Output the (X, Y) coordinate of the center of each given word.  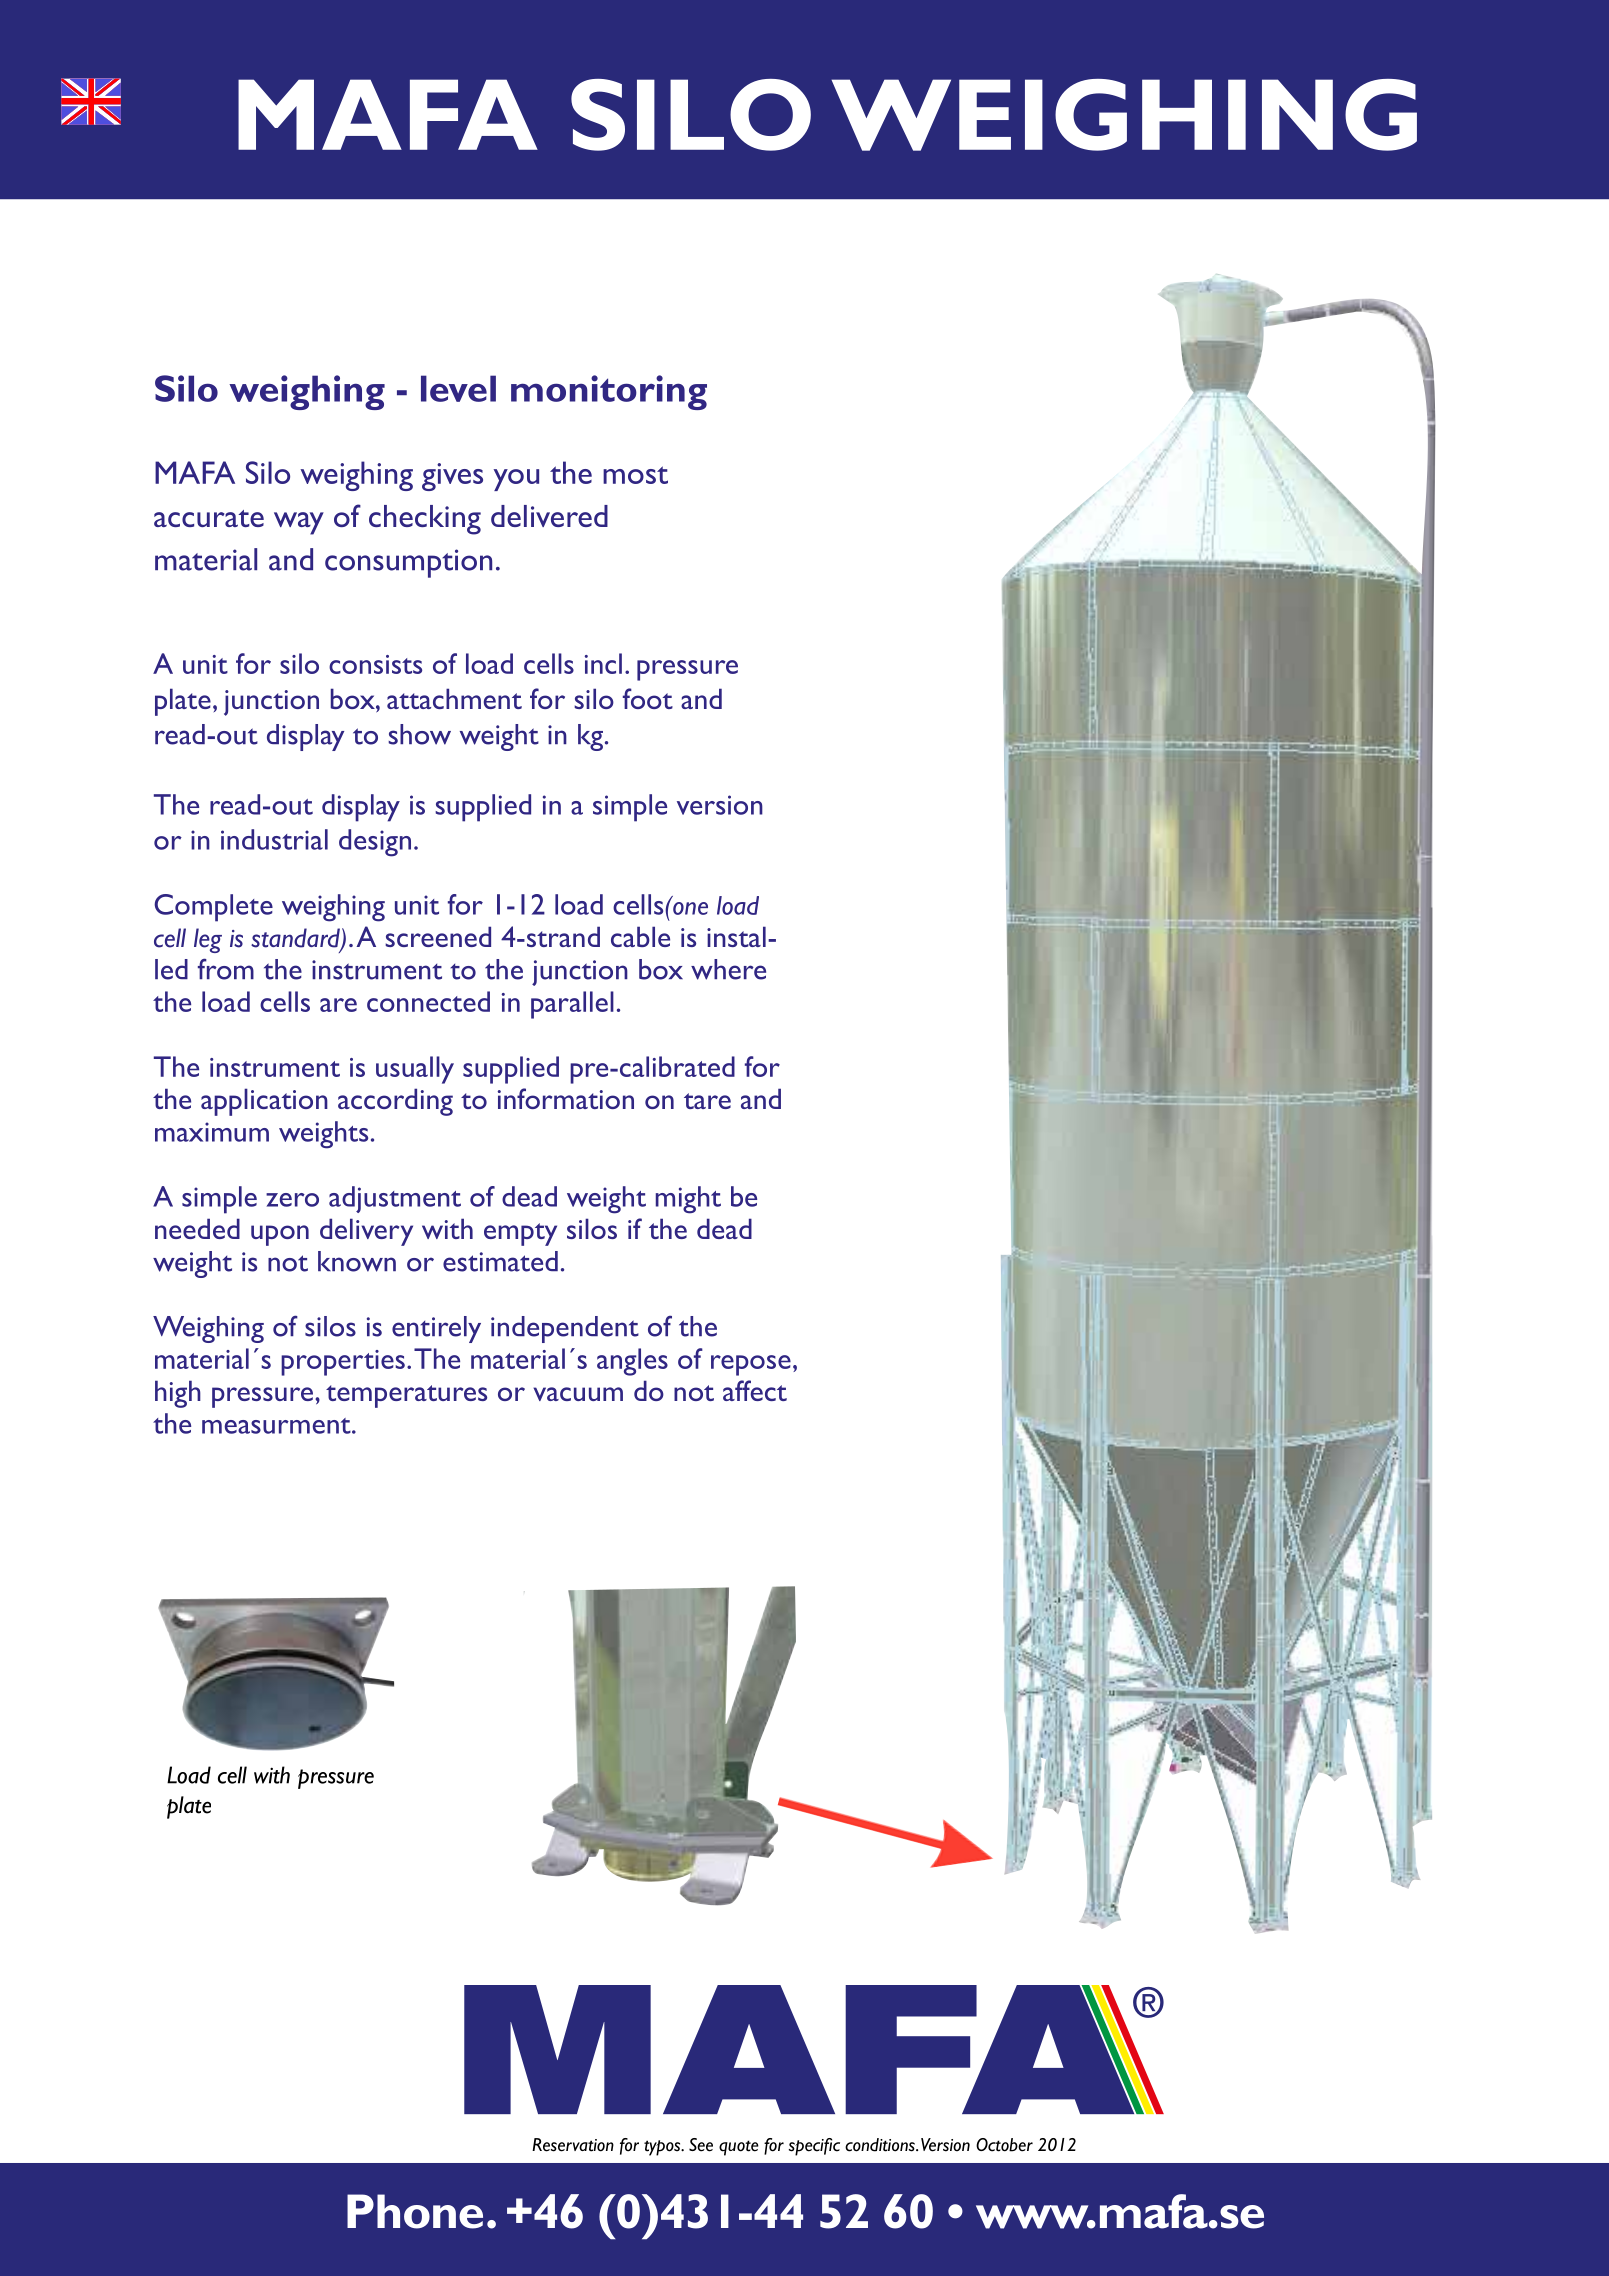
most (635, 475)
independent (565, 1329)
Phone (415, 2211)
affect (755, 1390)
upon (280, 1235)
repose (751, 1365)
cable (640, 936)
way (299, 523)
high (178, 1394)
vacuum (578, 1394)
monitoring (609, 392)
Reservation (573, 2145)
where (728, 969)
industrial (274, 839)
